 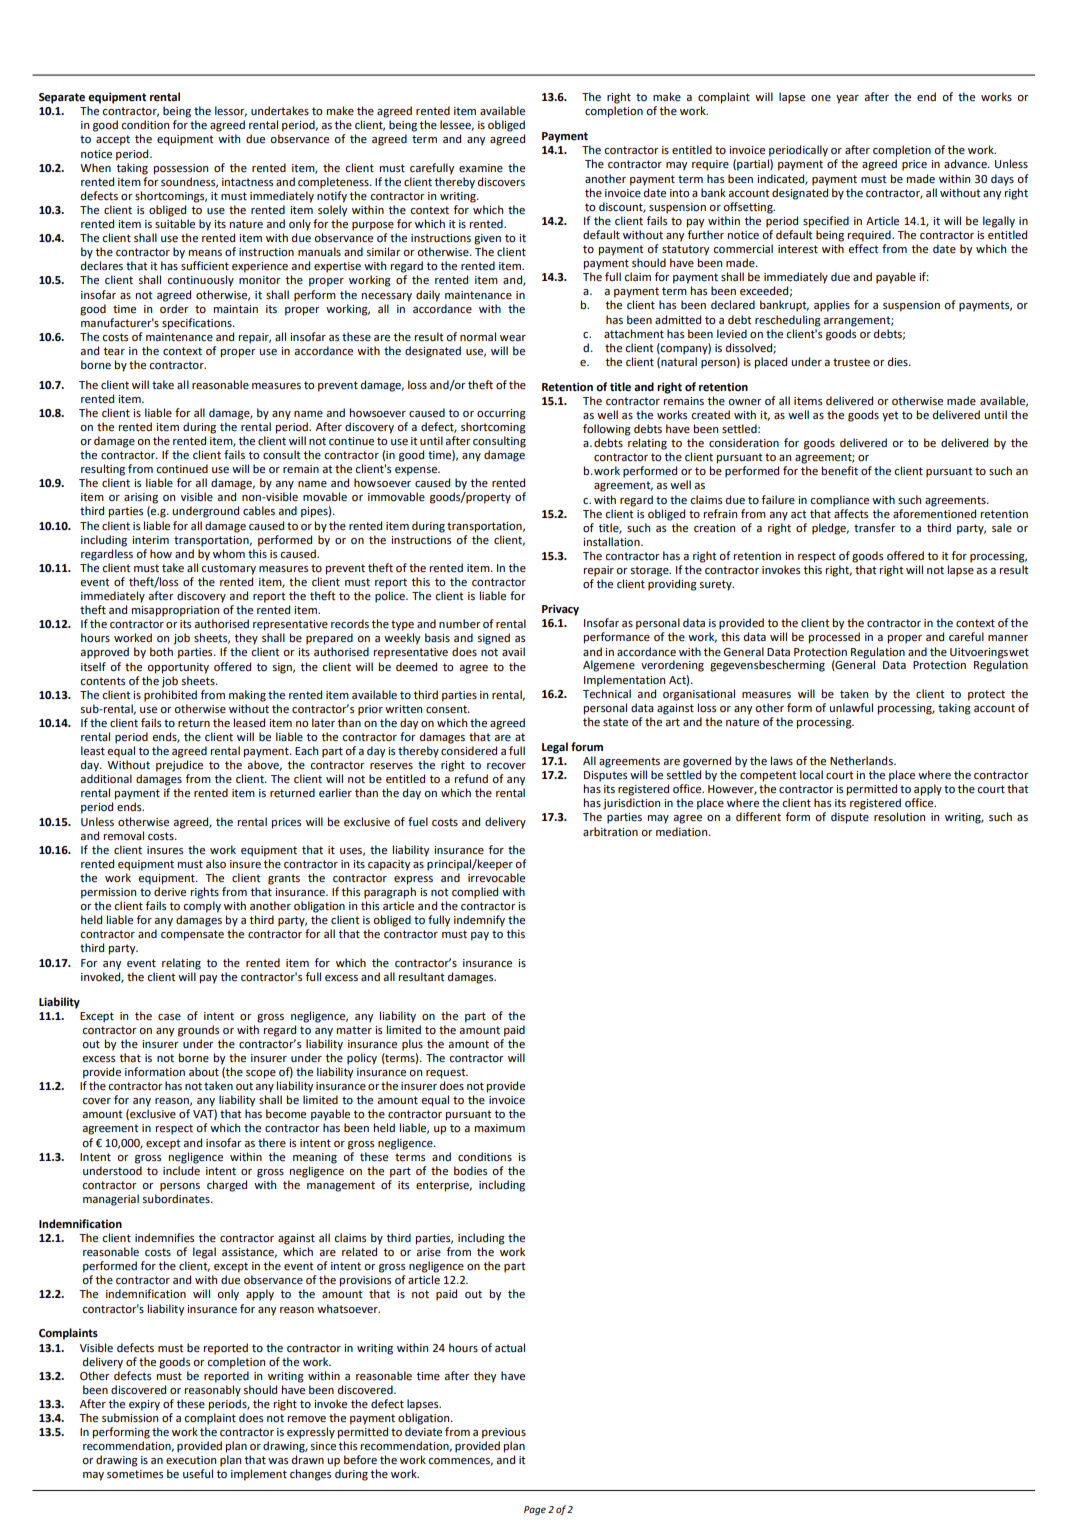 What do you see at coordinates (471, 779) in the document?
I see `refund` at bounding box center [471, 779].
